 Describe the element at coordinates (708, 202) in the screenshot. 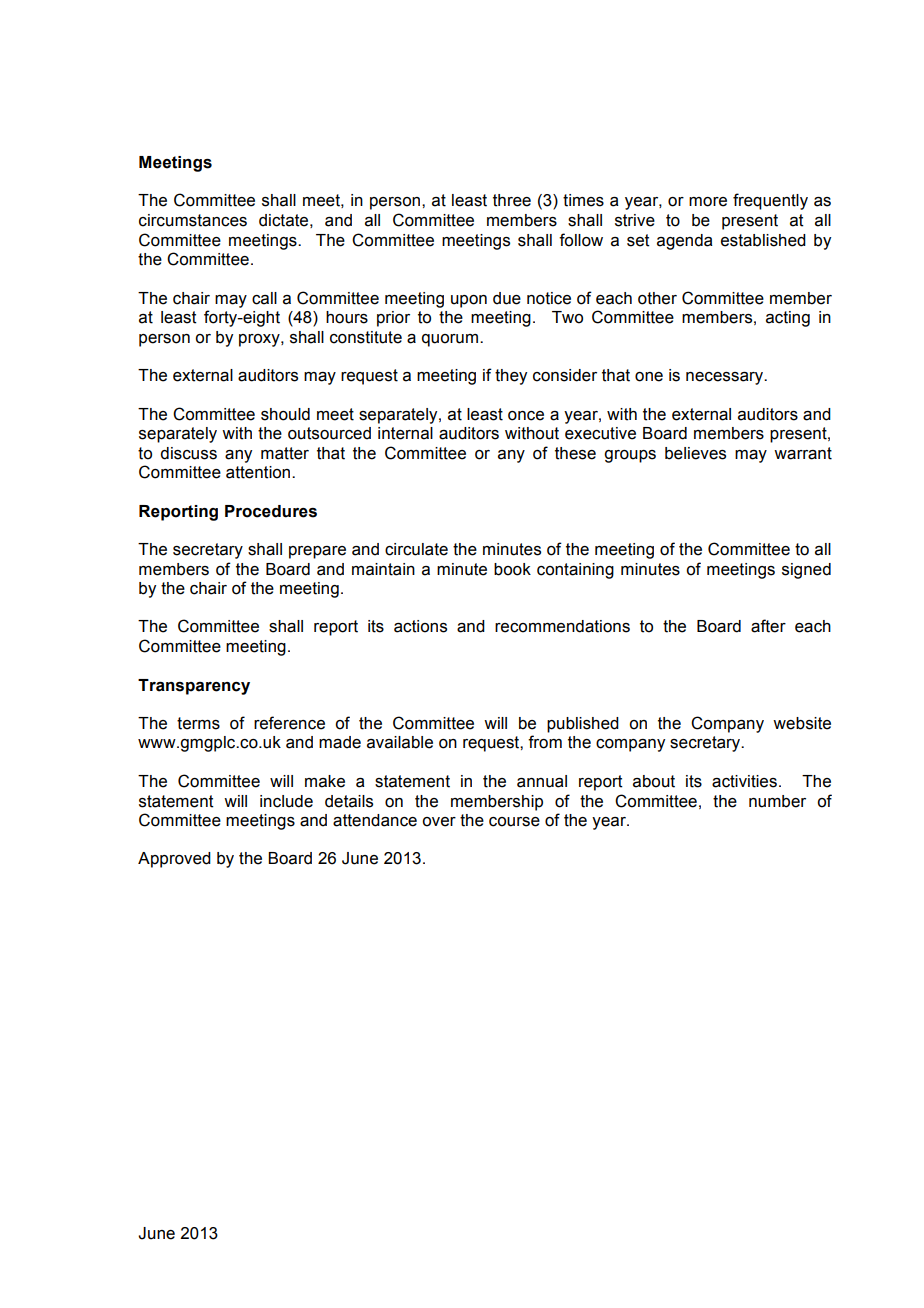

I see `more` at that location.
